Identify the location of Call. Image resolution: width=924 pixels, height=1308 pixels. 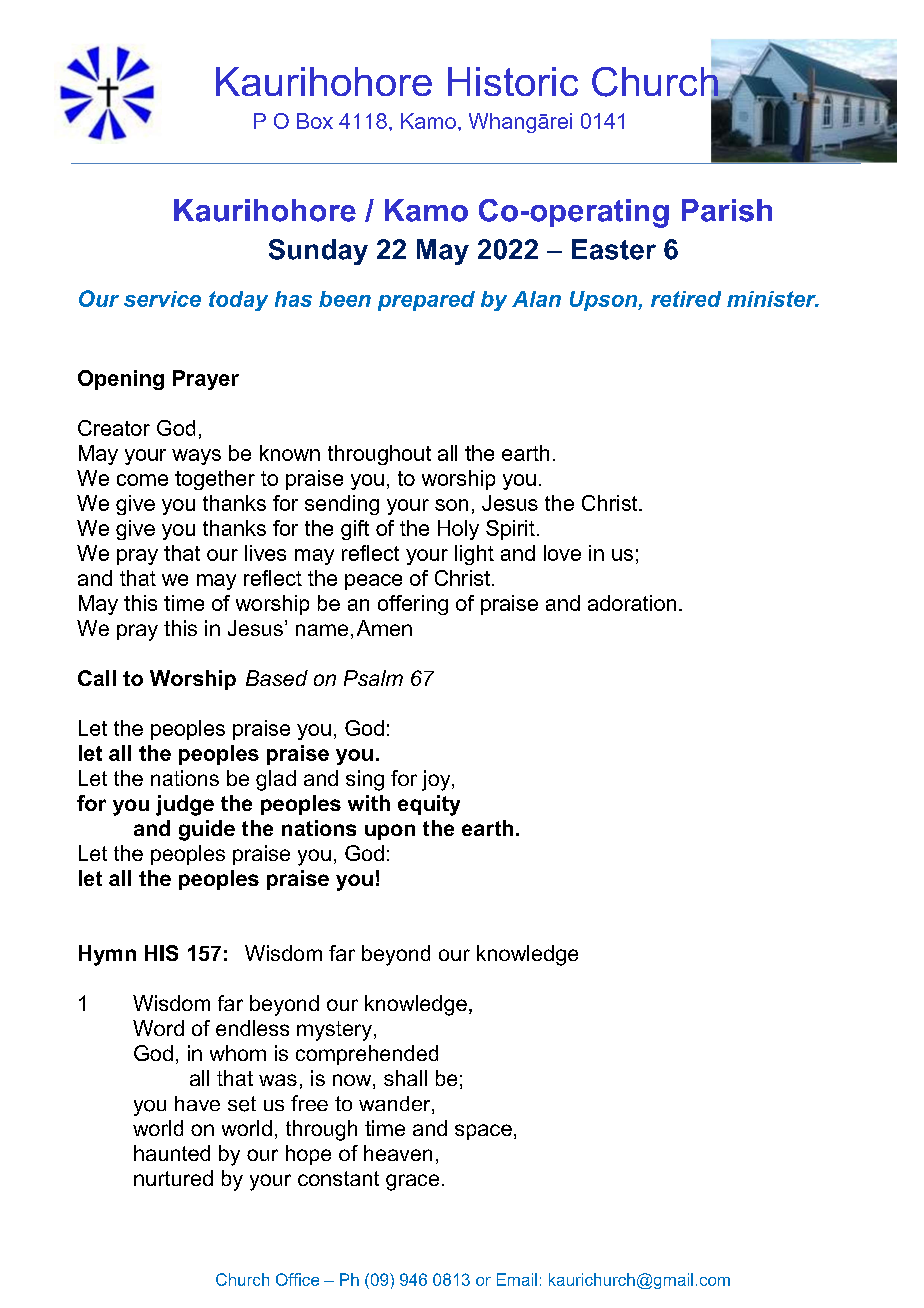
(97, 678).
